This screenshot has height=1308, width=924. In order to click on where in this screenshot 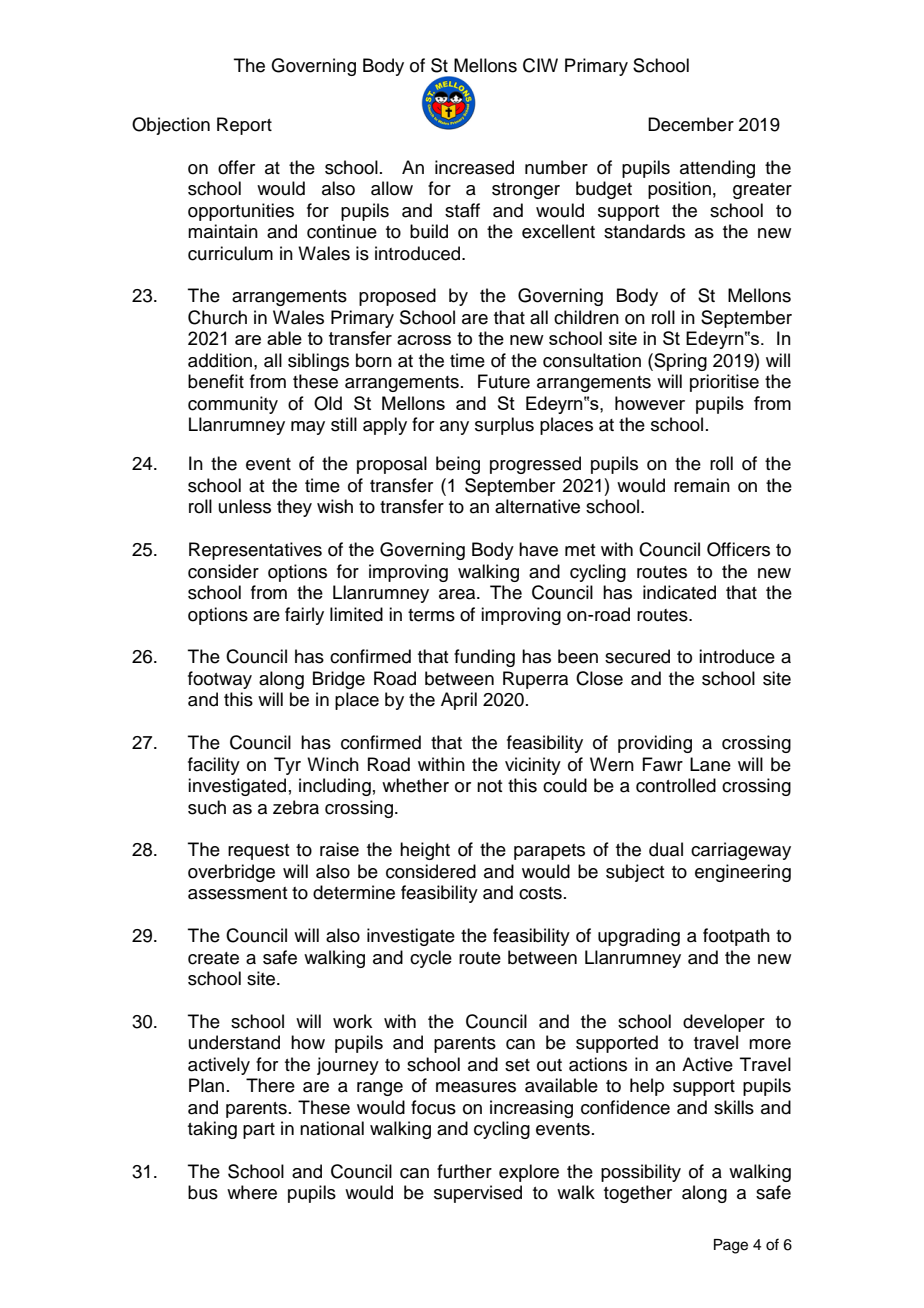, I will do `click(252, 1192)`.
